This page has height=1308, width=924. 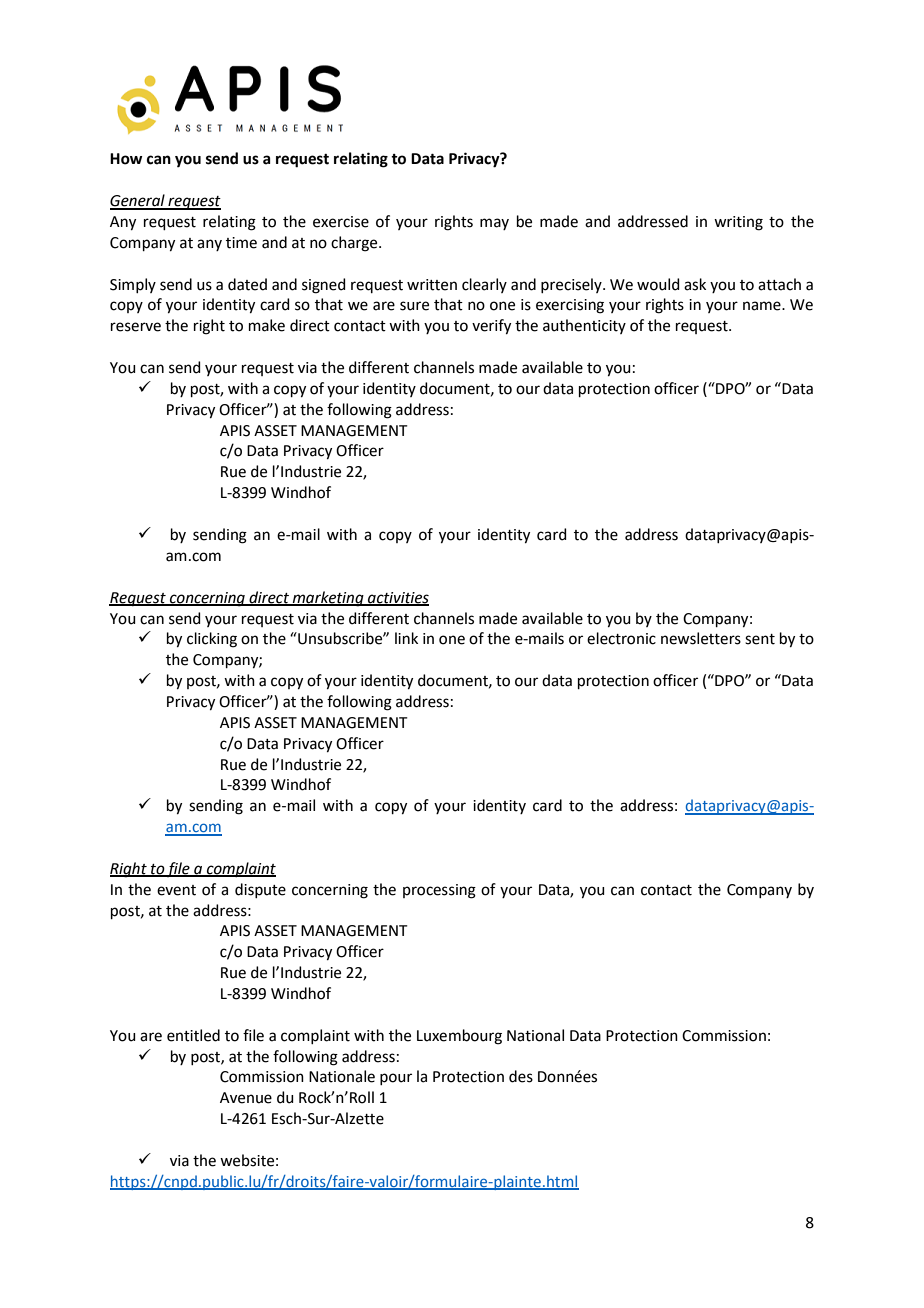 I want to click on entitled, so click(x=193, y=1035).
